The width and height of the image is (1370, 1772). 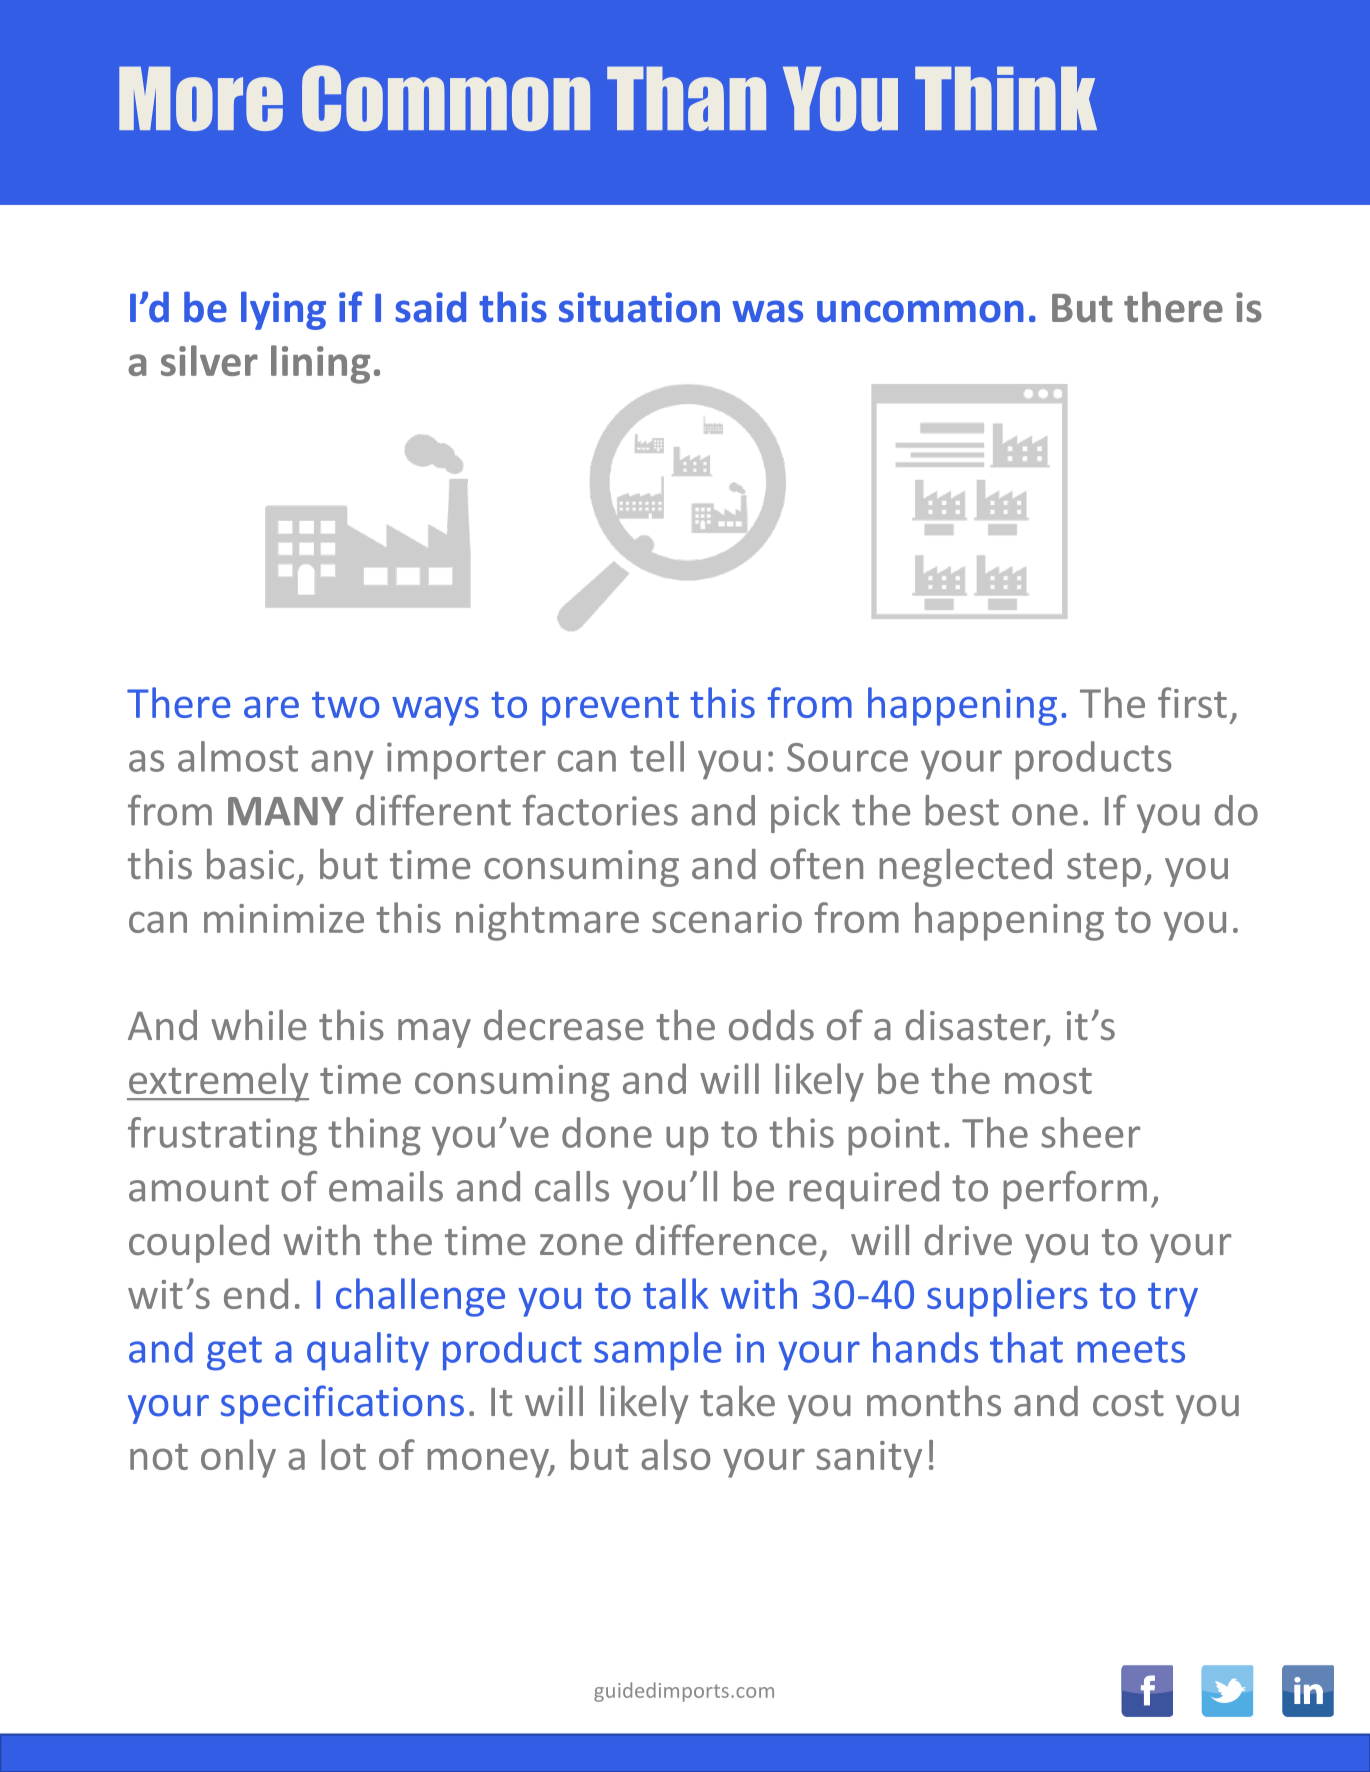 What do you see at coordinates (657, 756) in the image?
I see `tell` at bounding box center [657, 756].
